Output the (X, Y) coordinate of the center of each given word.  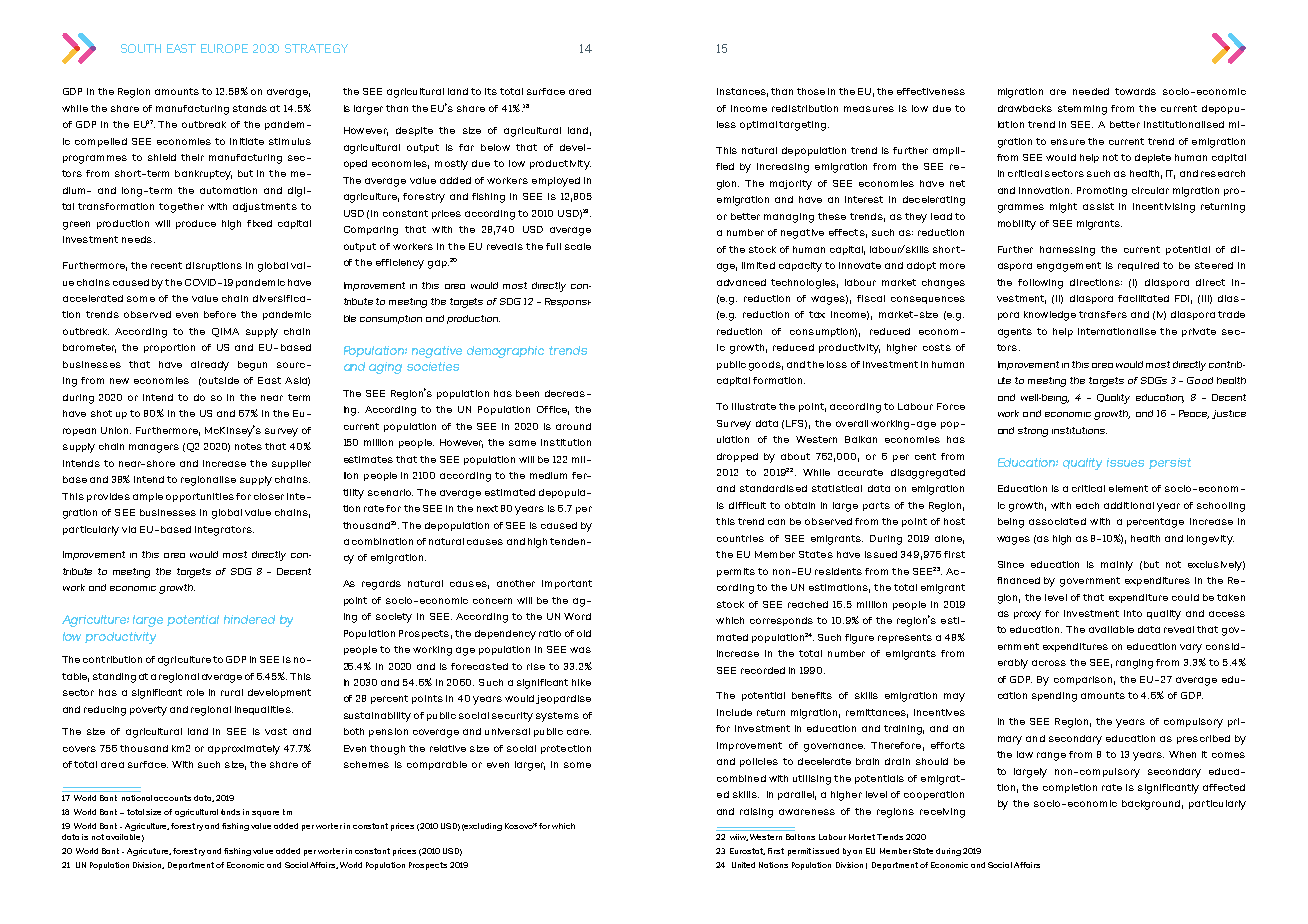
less (726, 124)
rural (232, 692)
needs (137, 239)
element (1128, 488)
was (580, 650)
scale (578, 246)
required (1138, 266)
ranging (1134, 664)
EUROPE (224, 48)
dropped (737, 457)
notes (248, 446)
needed (1091, 91)
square (265, 814)
